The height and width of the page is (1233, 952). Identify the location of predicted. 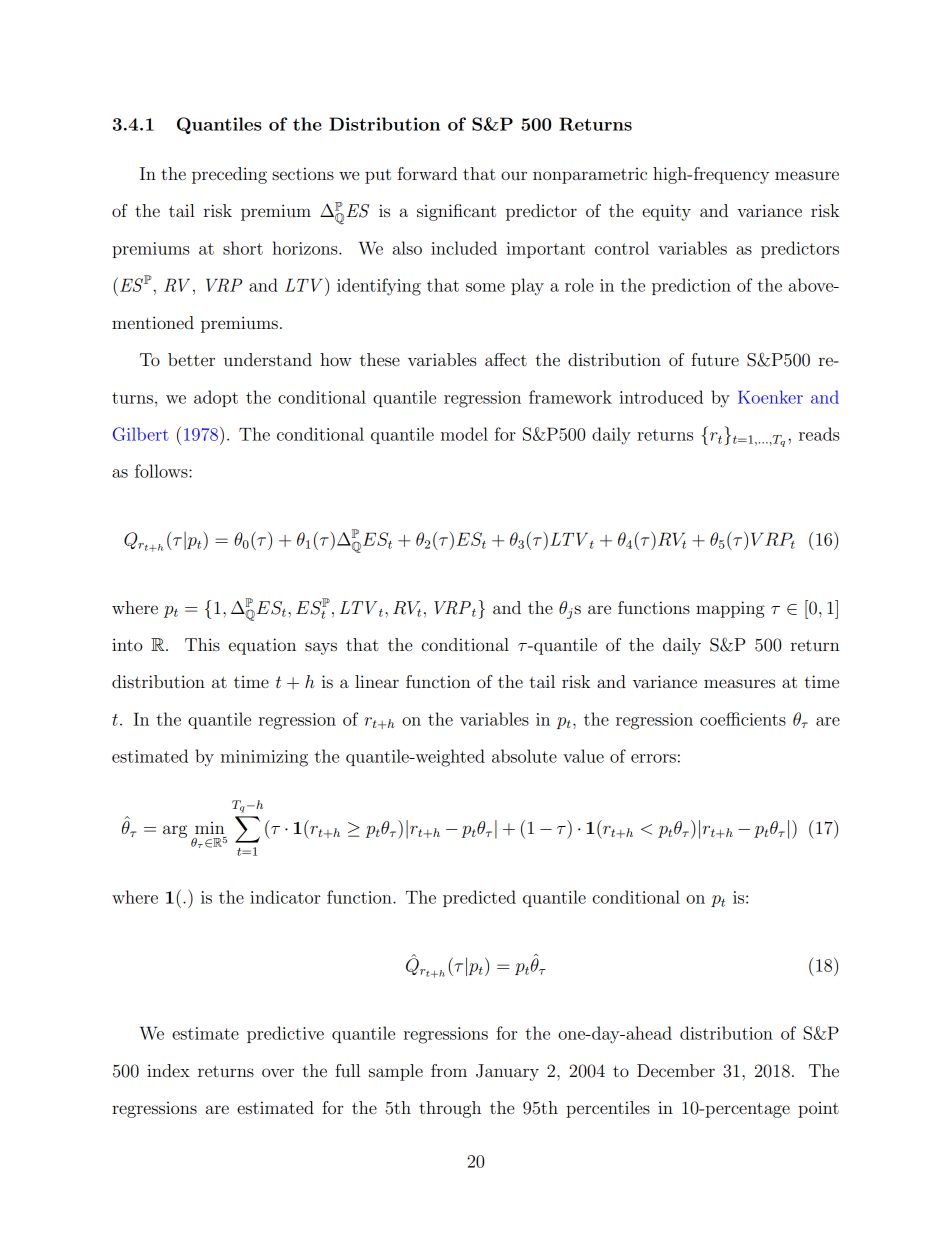
(479, 898).
